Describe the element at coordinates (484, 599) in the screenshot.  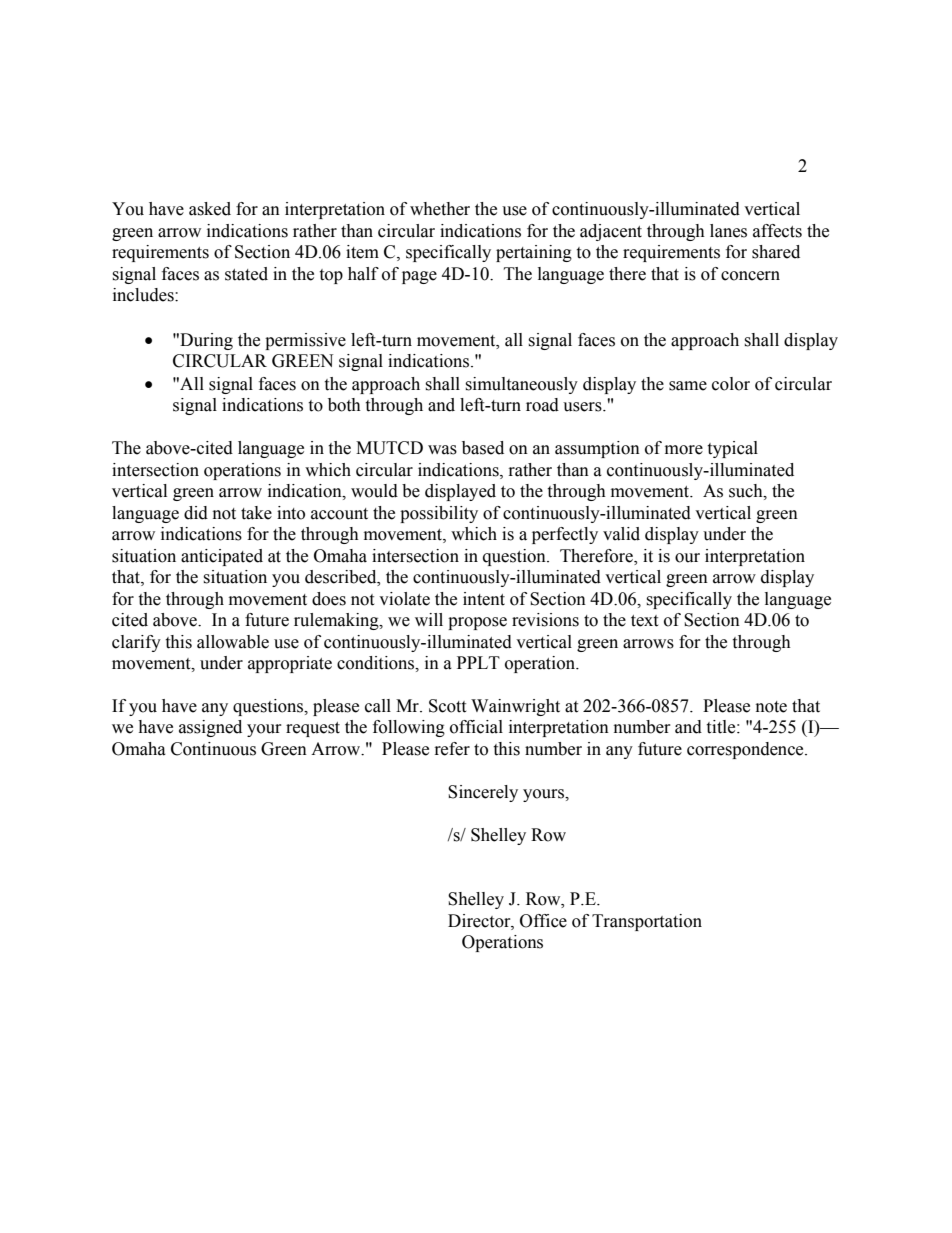
I see `intent` at that location.
